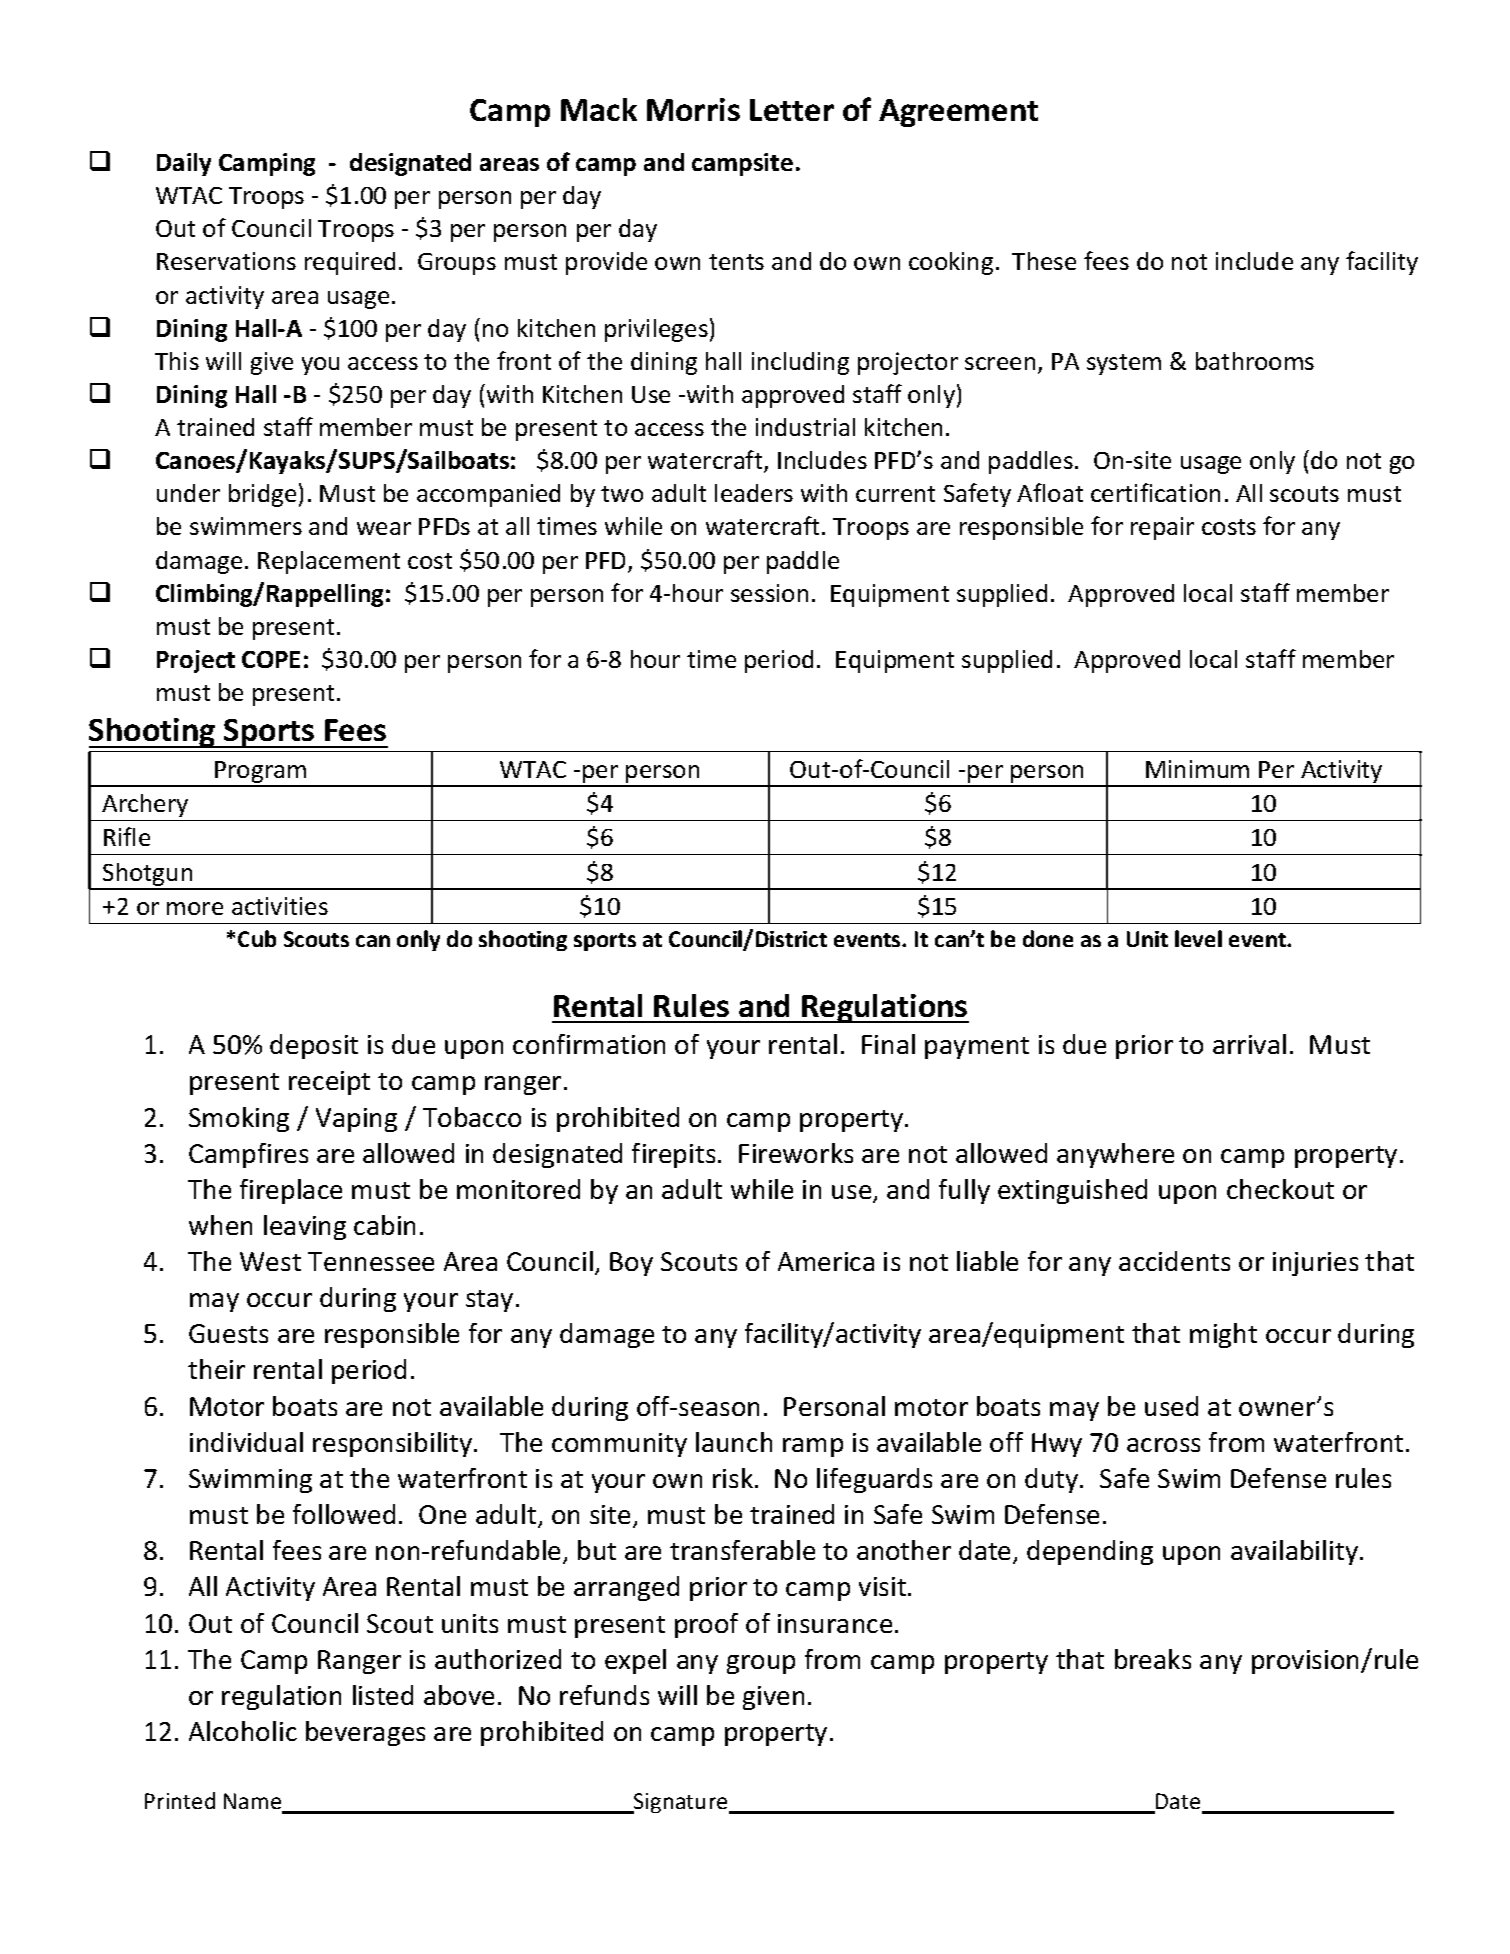 This screenshot has width=1510, height=1954. What do you see at coordinates (604, 1695) in the screenshot?
I see `refunds` at bounding box center [604, 1695].
